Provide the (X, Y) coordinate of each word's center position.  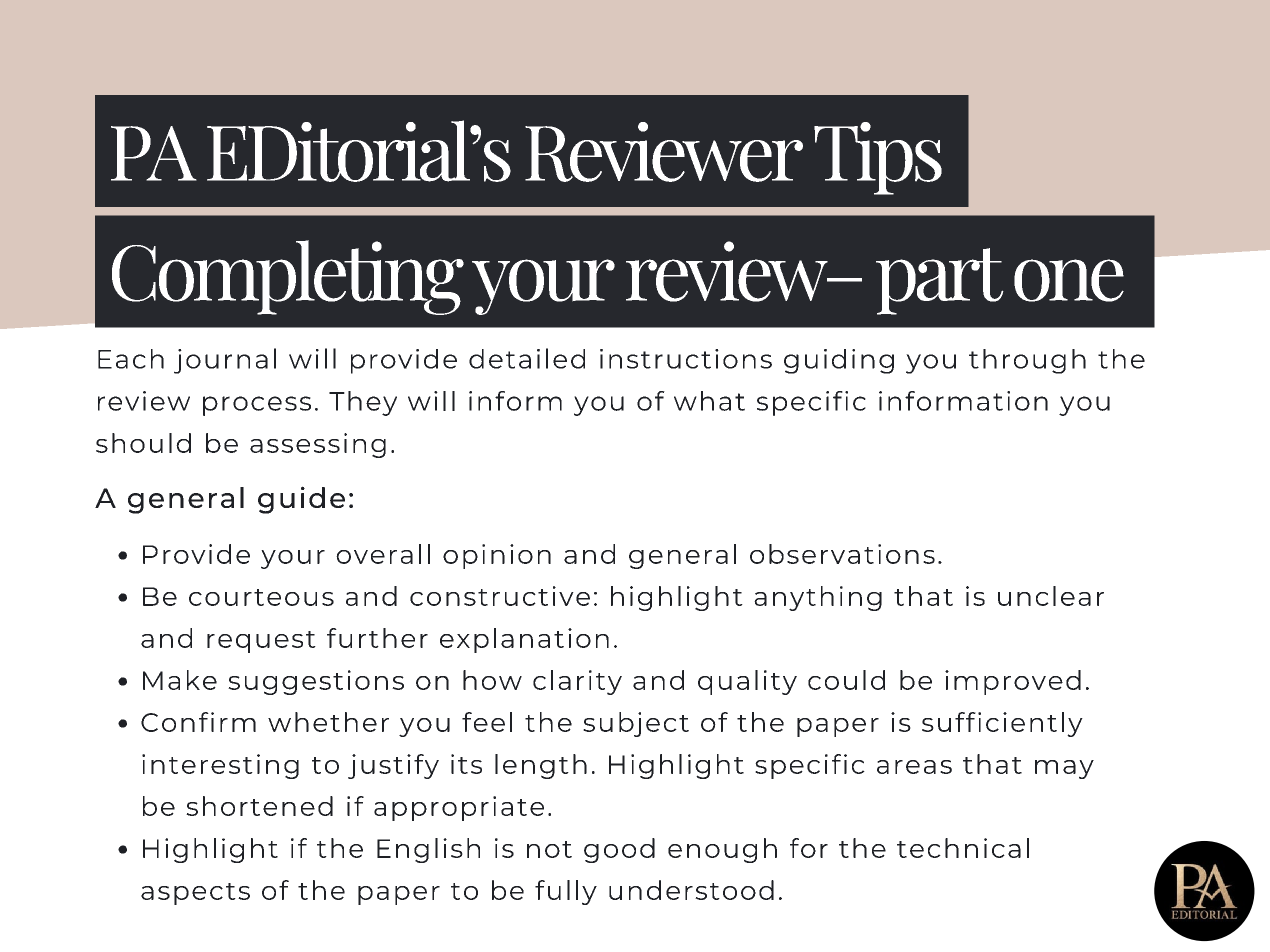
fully (566, 892)
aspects (195, 894)
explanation (524, 640)
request (261, 642)
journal (225, 361)
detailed (527, 358)
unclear (1051, 596)
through (1027, 361)
